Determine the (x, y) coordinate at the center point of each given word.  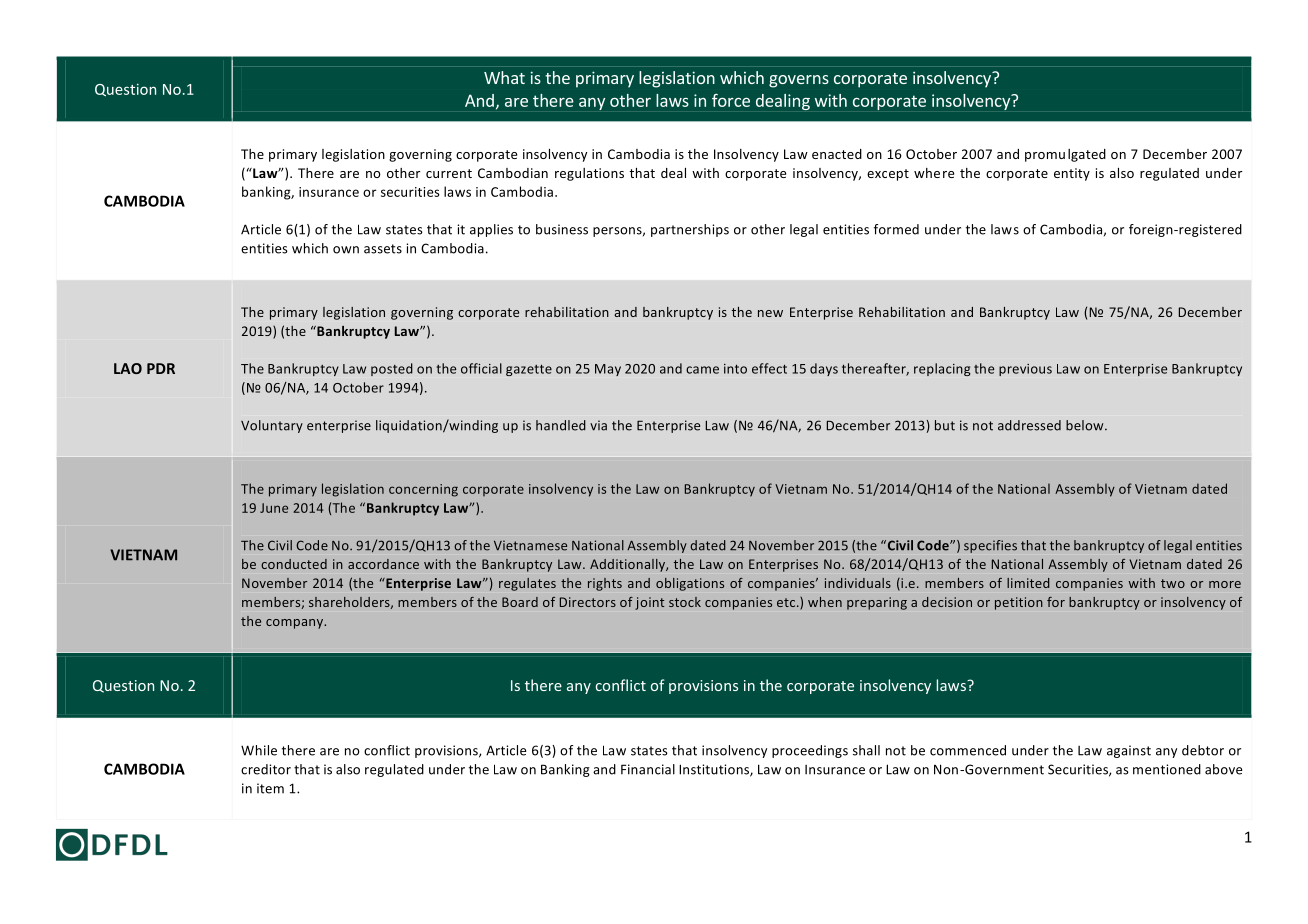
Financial (648, 769)
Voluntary (272, 426)
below (1086, 425)
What (504, 77)
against (1129, 751)
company (296, 624)
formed (896, 229)
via (598, 425)
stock (685, 602)
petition (1019, 603)
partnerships (690, 230)
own (346, 250)
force (731, 100)
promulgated (1065, 155)
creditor (266, 769)
